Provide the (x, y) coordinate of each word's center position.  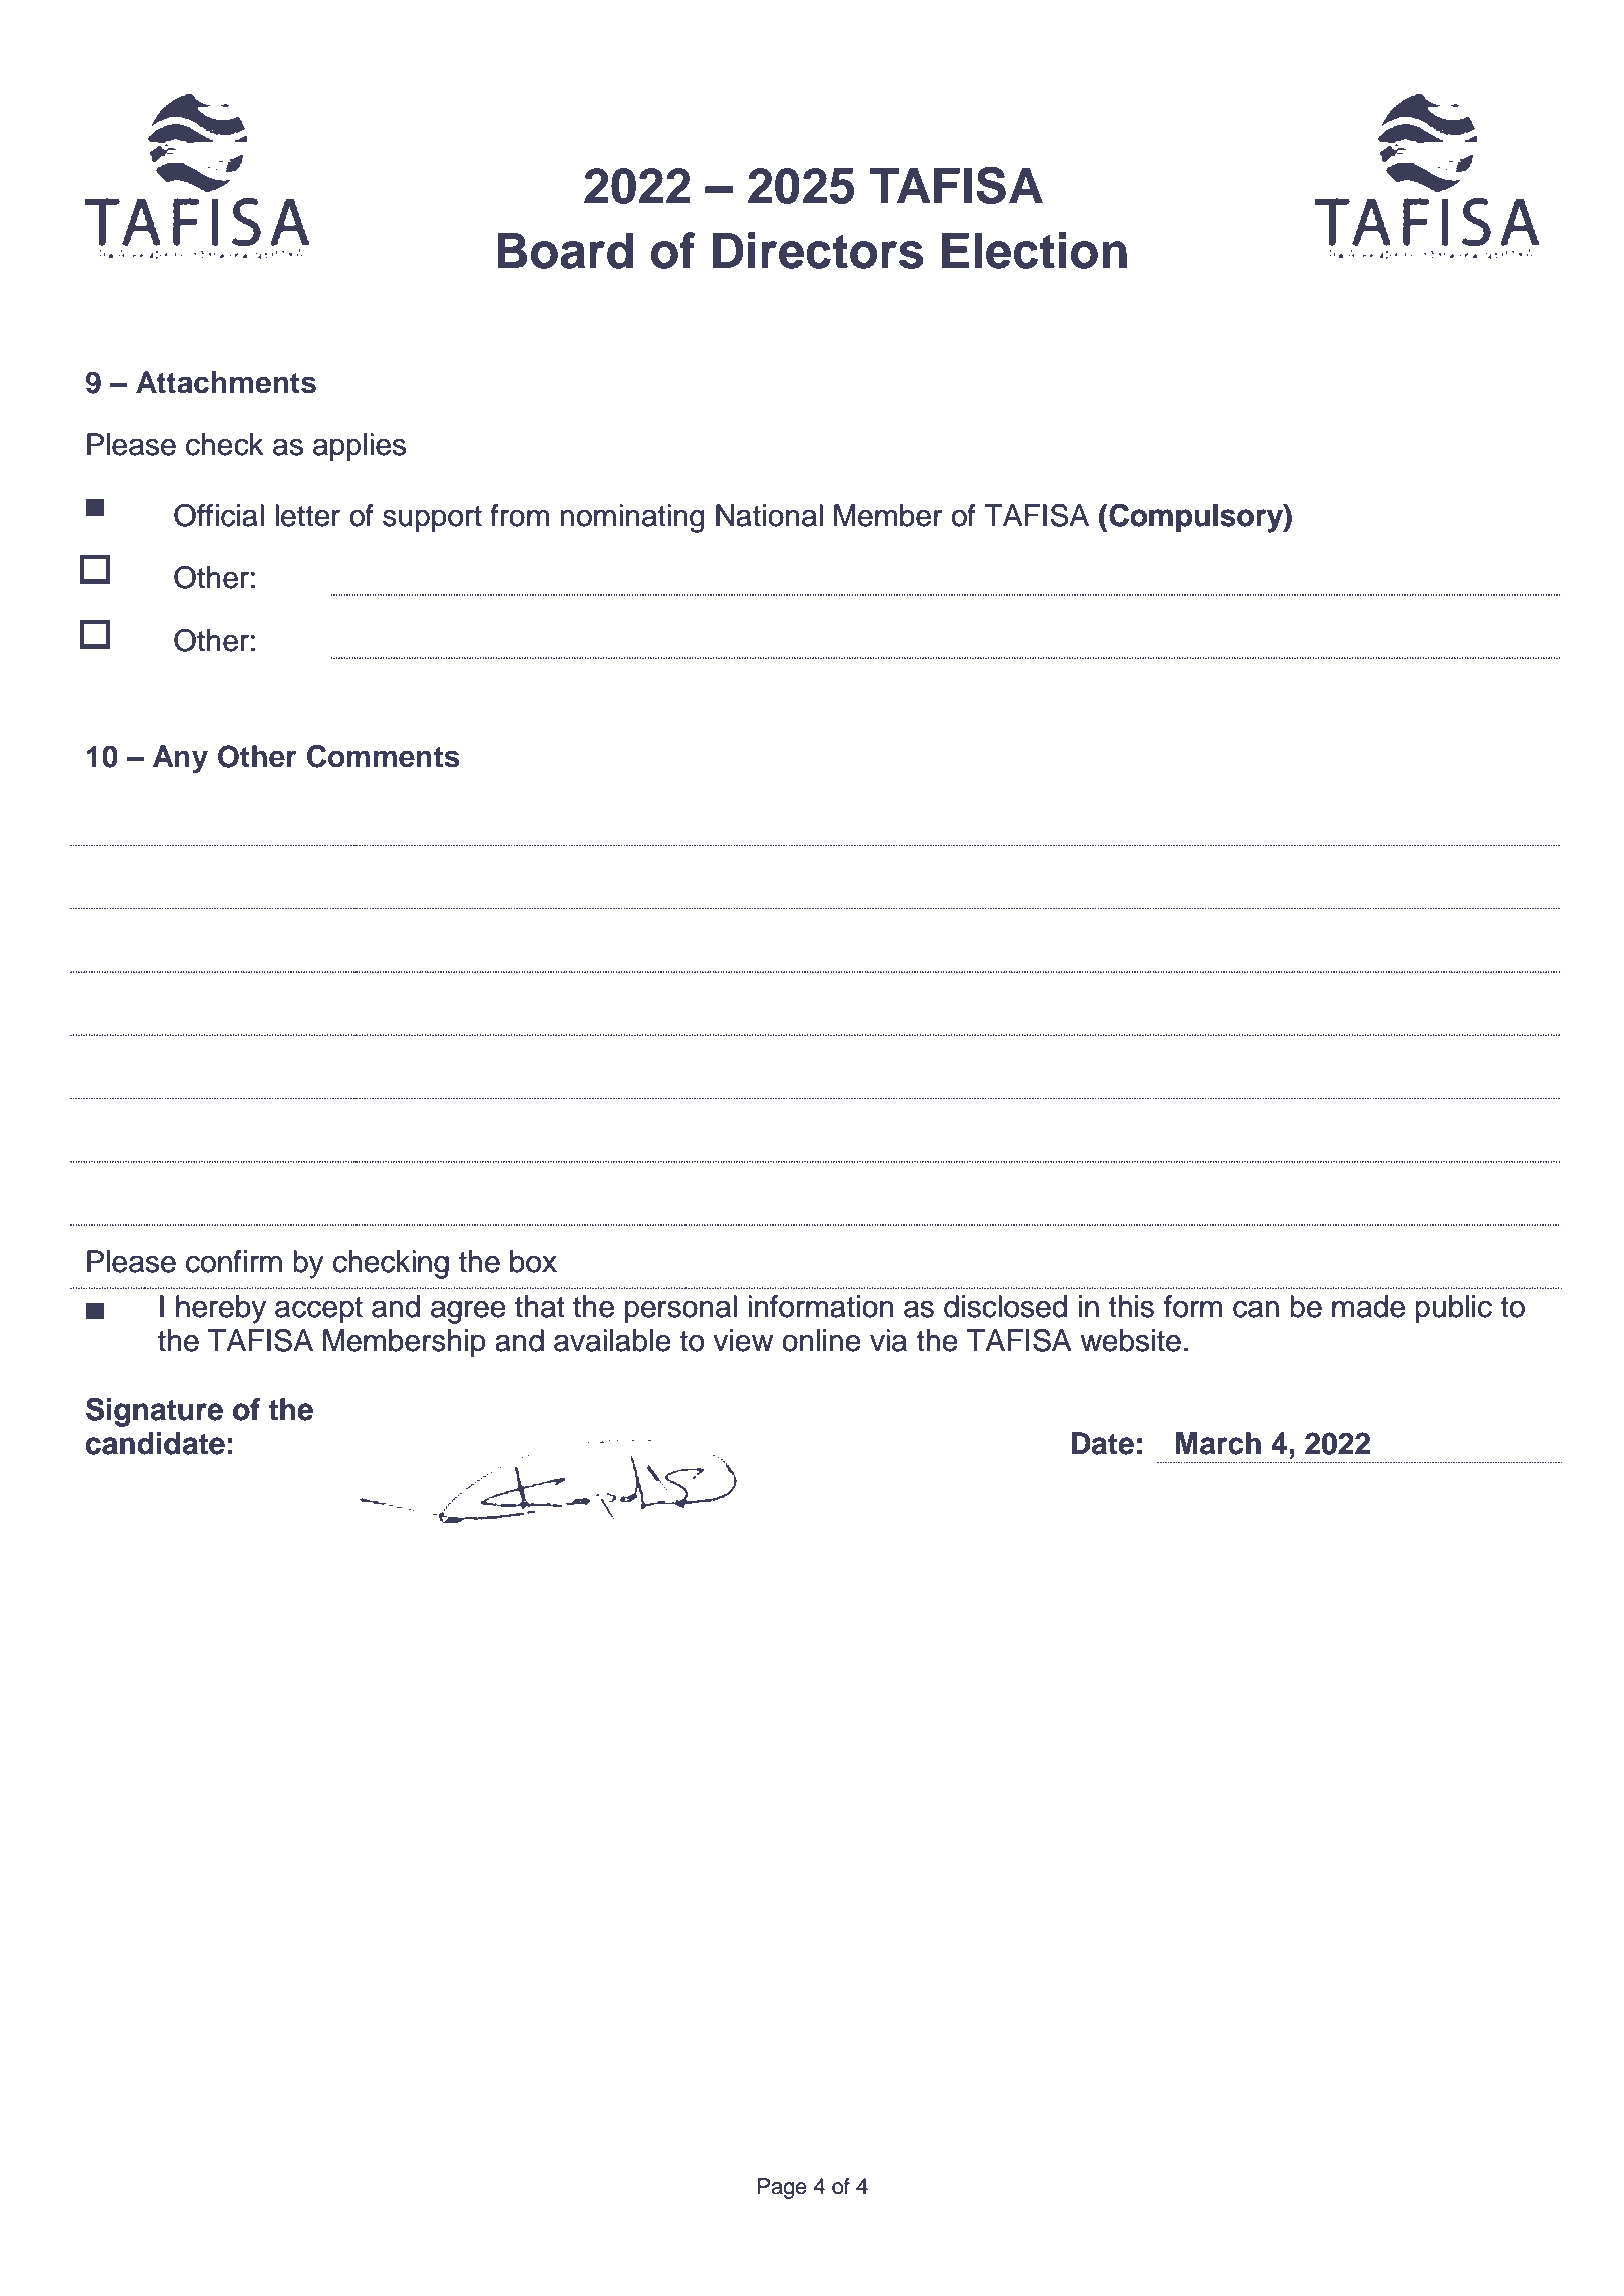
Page (782, 2188)
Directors (818, 250)
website (1131, 1340)
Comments (383, 756)
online (821, 1340)
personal (681, 1309)
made (1368, 1306)
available (612, 1340)
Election (1034, 250)
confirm (234, 1261)
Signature (154, 1412)
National (769, 515)
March (1218, 1443)
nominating (632, 518)
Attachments (226, 382)
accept (319, 1310)
